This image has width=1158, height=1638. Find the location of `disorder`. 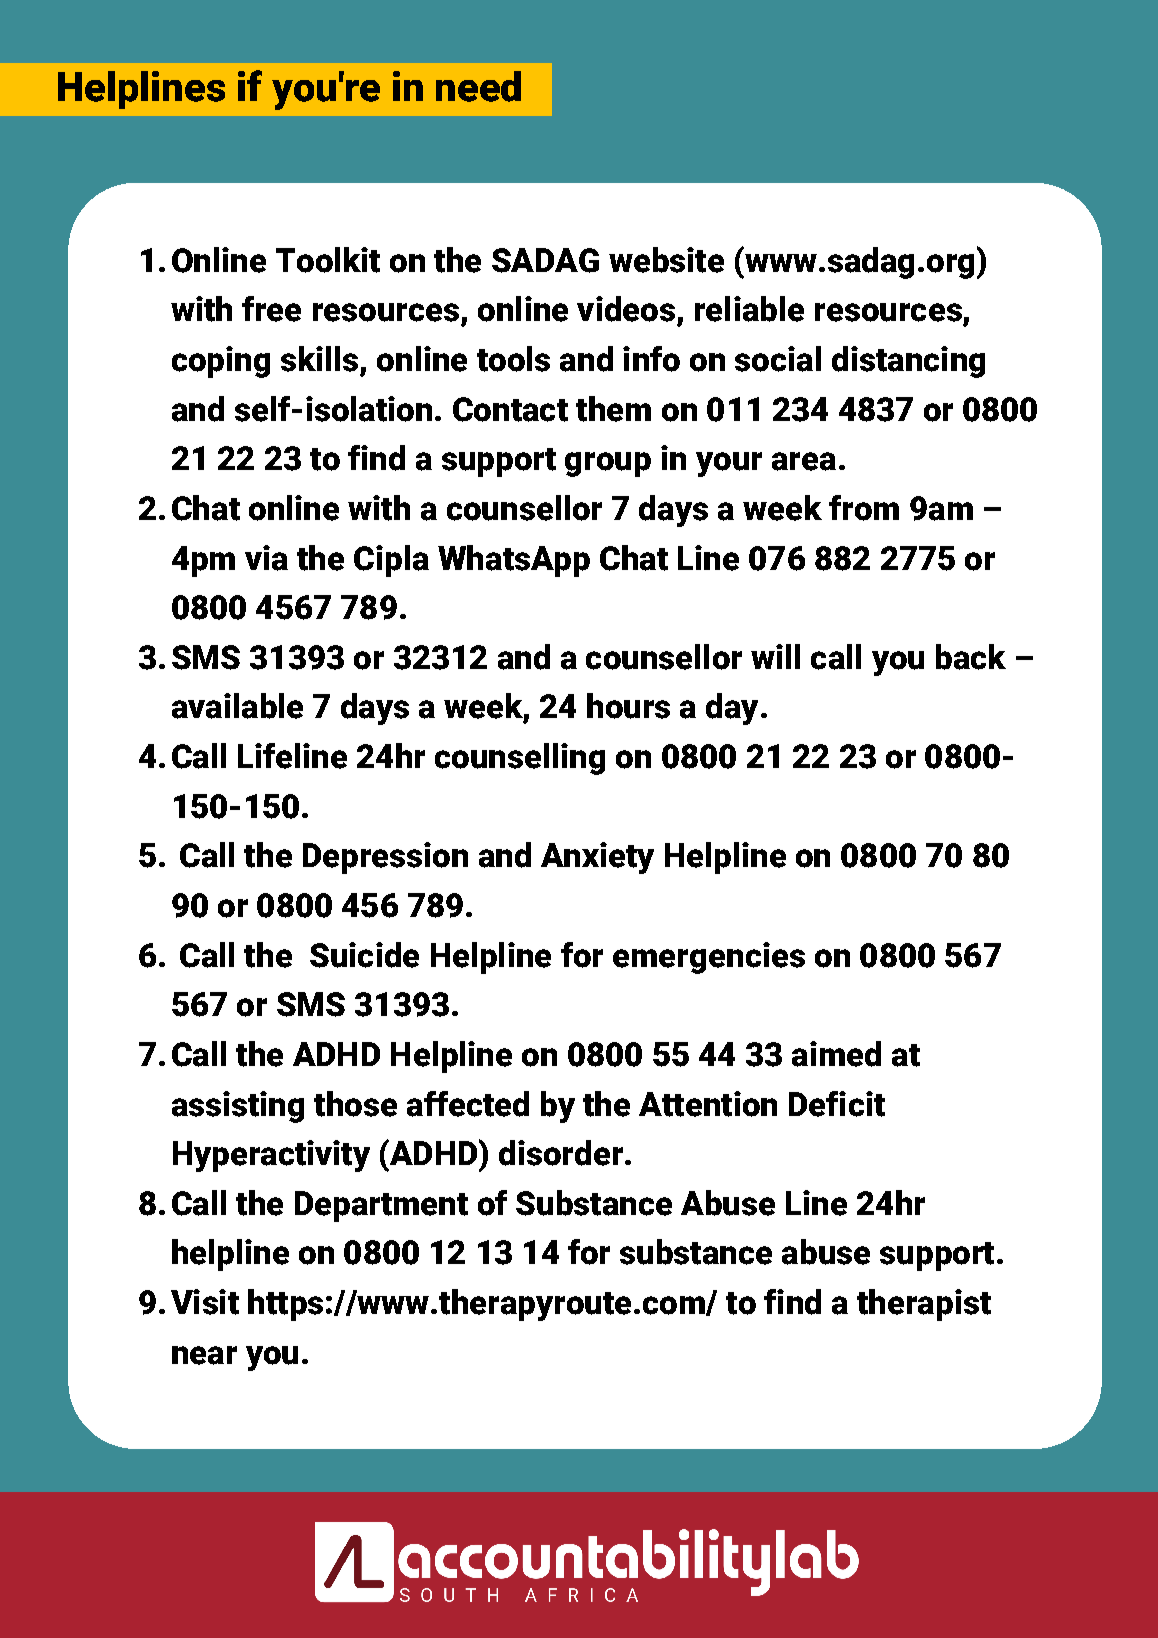

disorder is located at coordinates (561, 1153).
